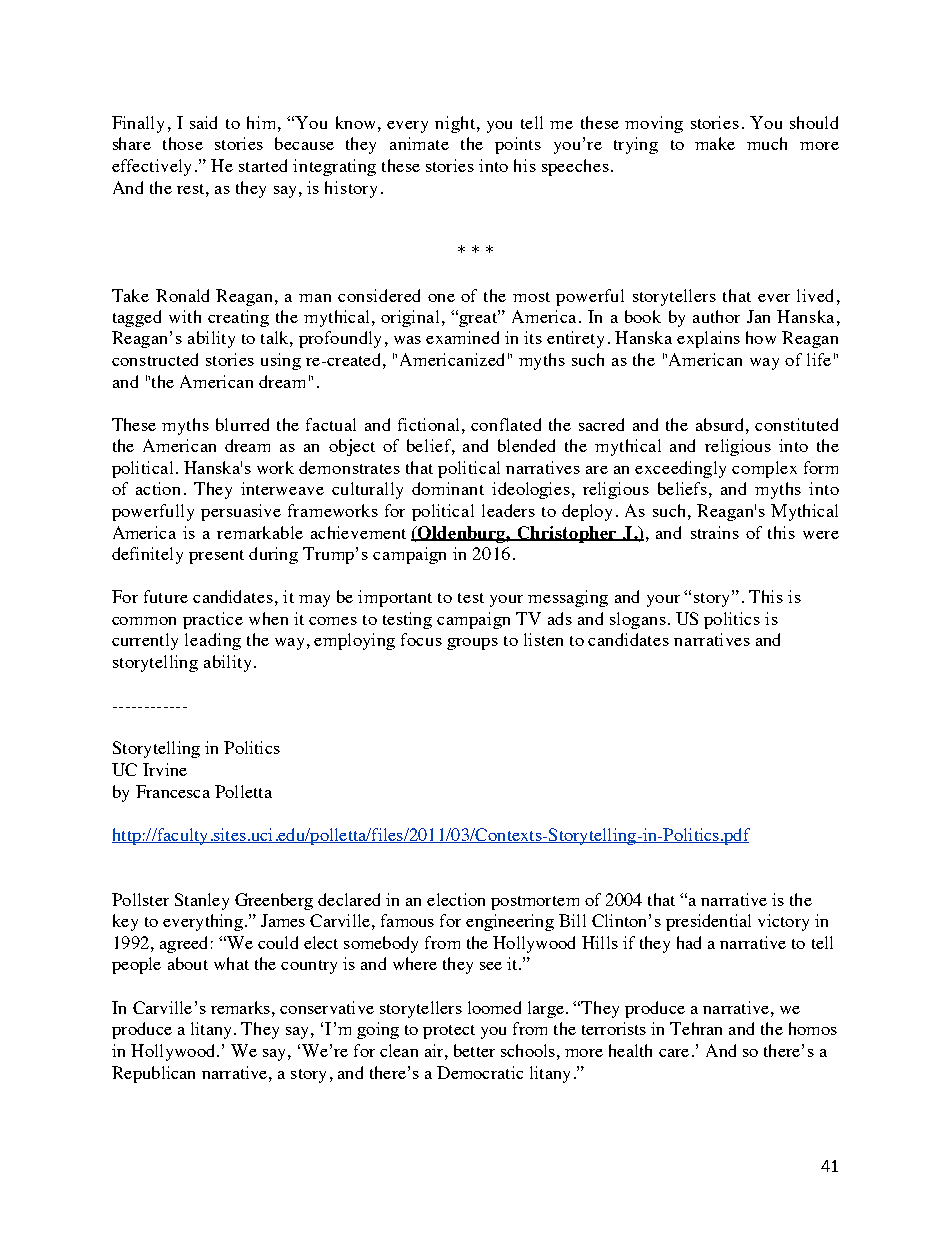 This document has width=952, height=1233. Describe the element at coordinates (173, 791) in the document. I see `Francesca` at that location.
